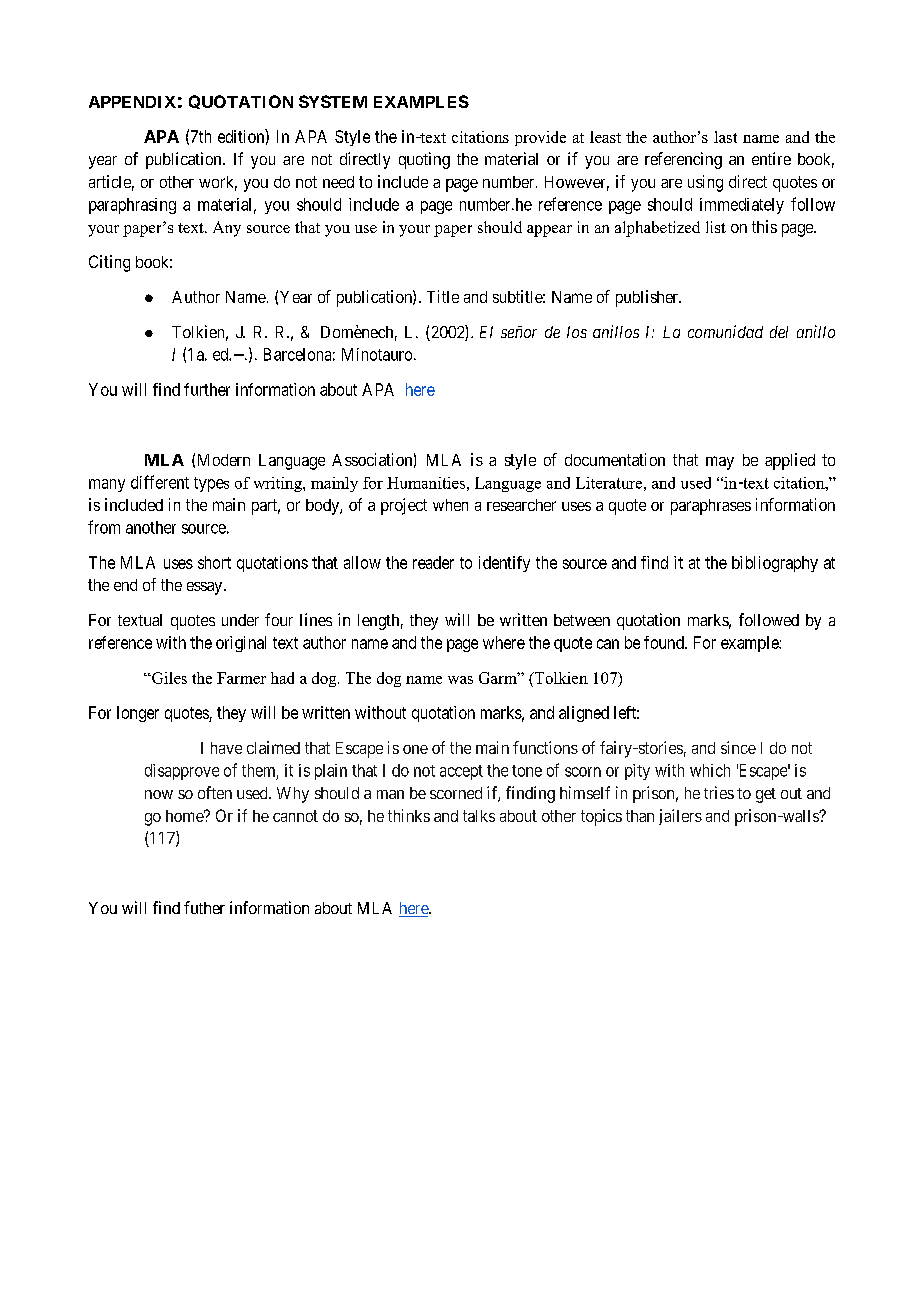  What do you see at coordinates (218, 183) in the screenshot?
I see `work` at bounding box center [218, 183].
